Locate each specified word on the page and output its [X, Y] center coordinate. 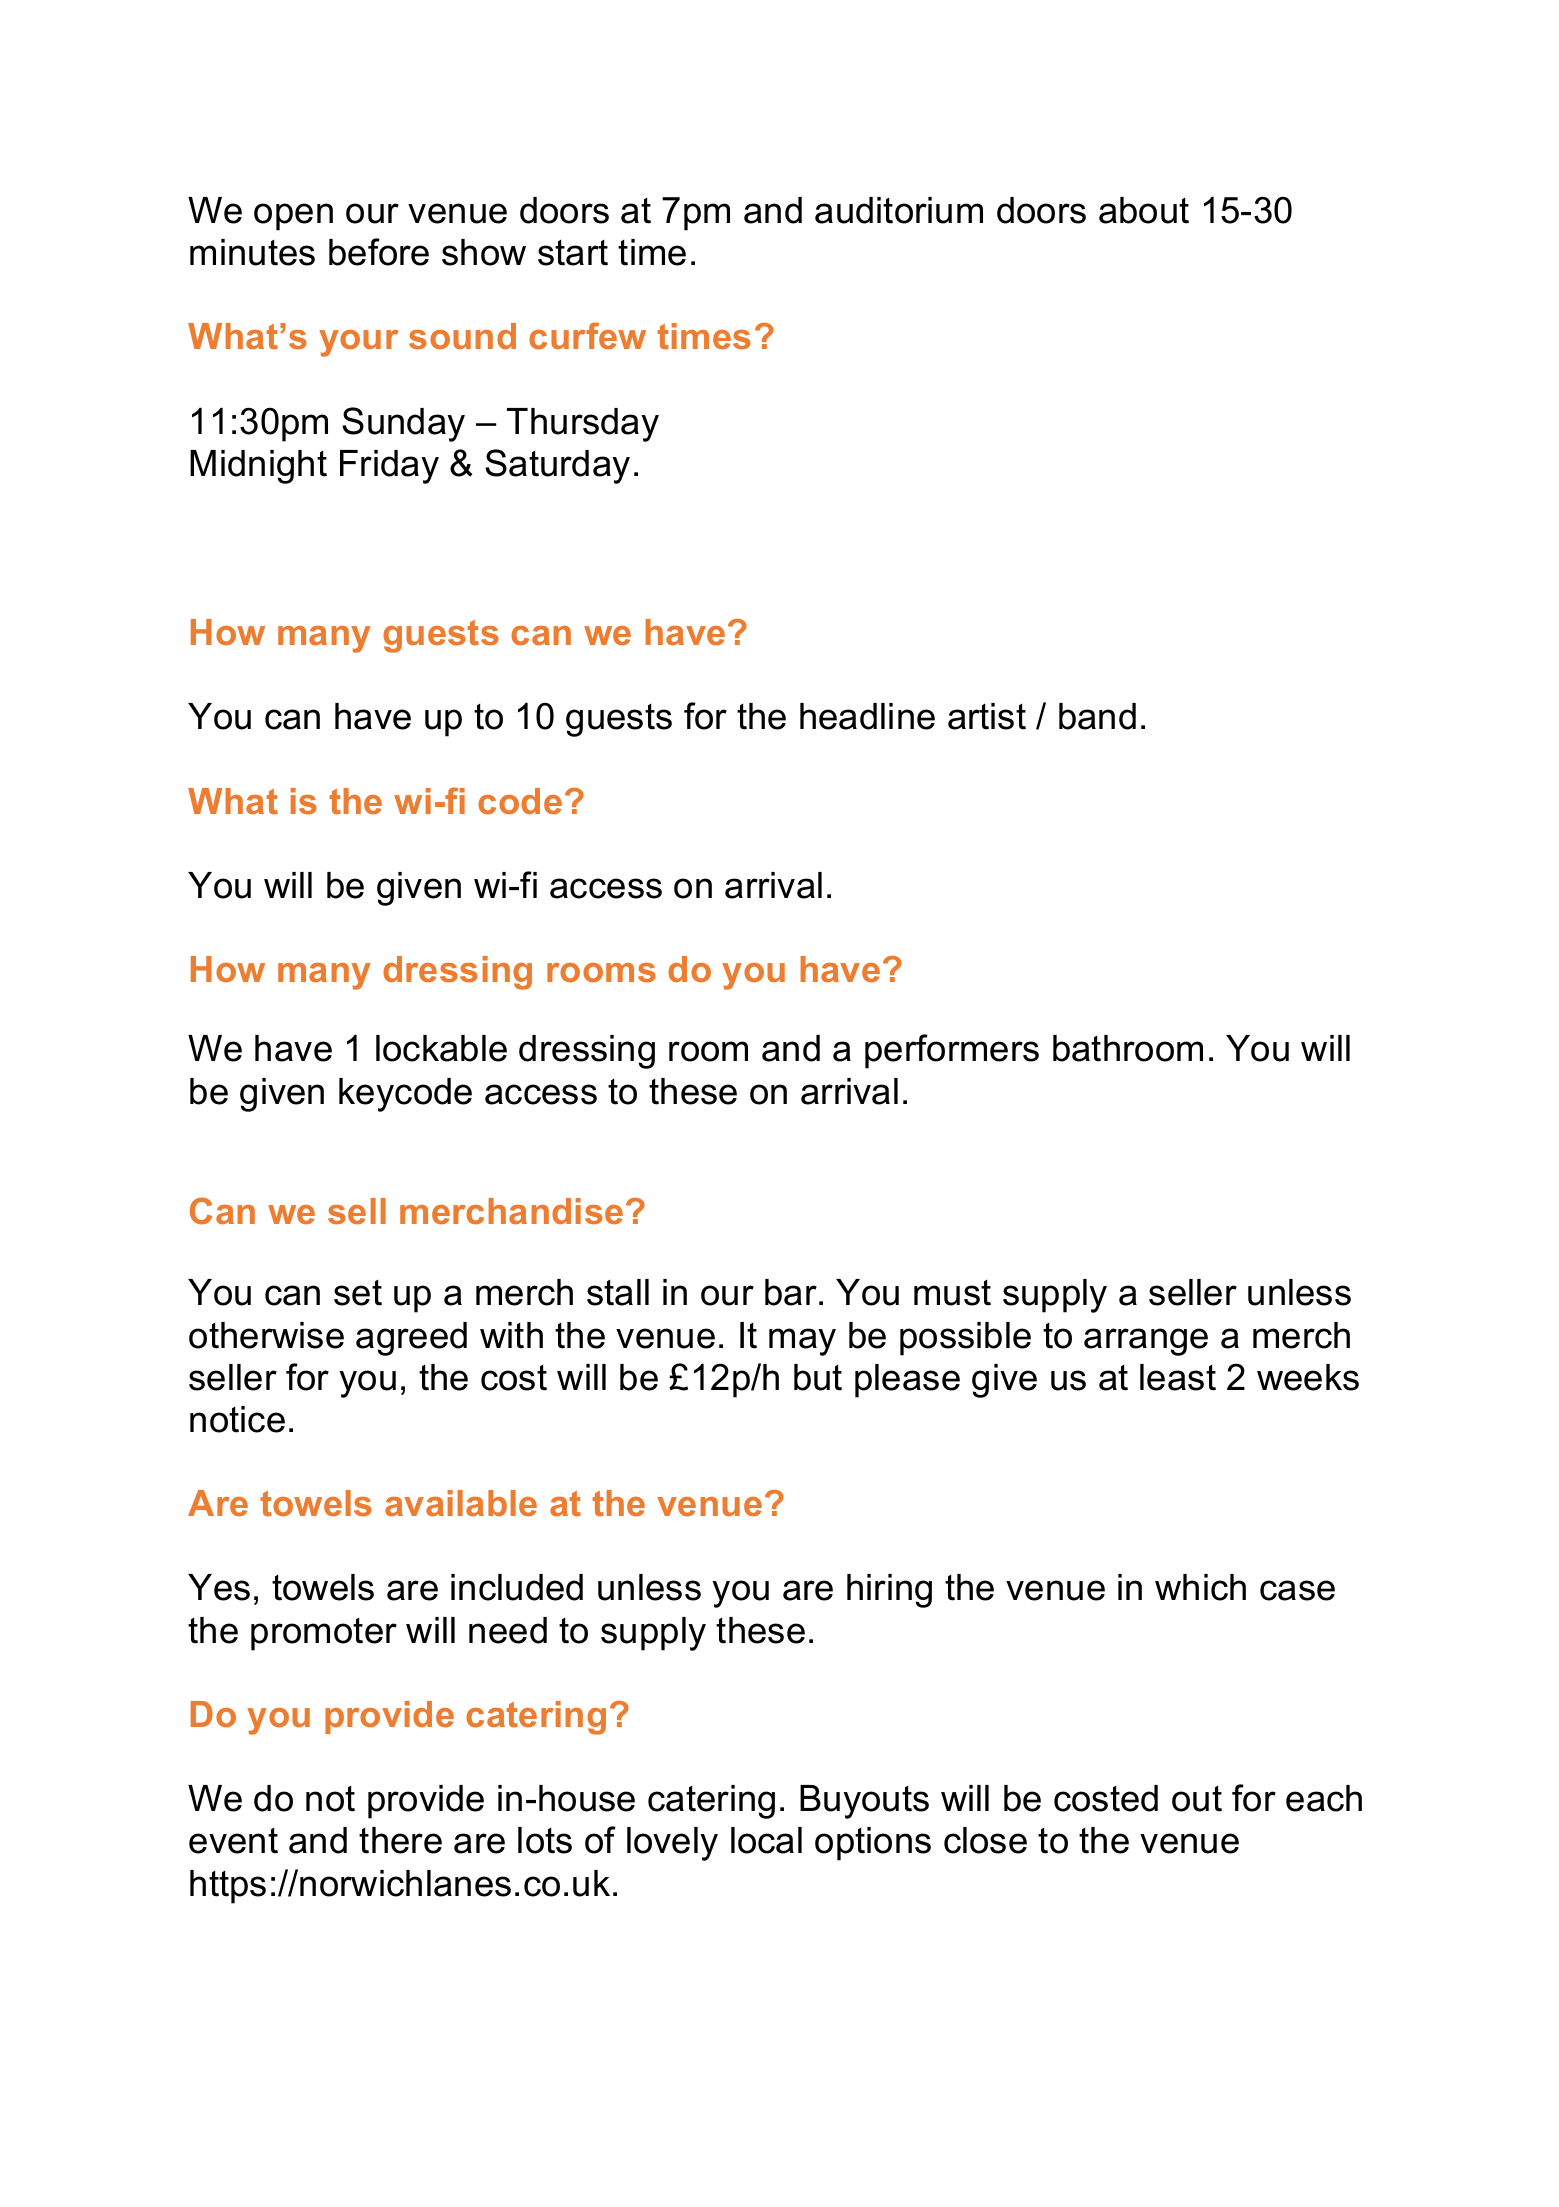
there [400, 1840]
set [358, 1293]
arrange [1146, 1342]
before [379, 252]
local [766, 1840]
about [1144, 210]
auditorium [899, 210]
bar [791, 1292]
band [1097, 716]
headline [867, 716]
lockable [441, 1048]
